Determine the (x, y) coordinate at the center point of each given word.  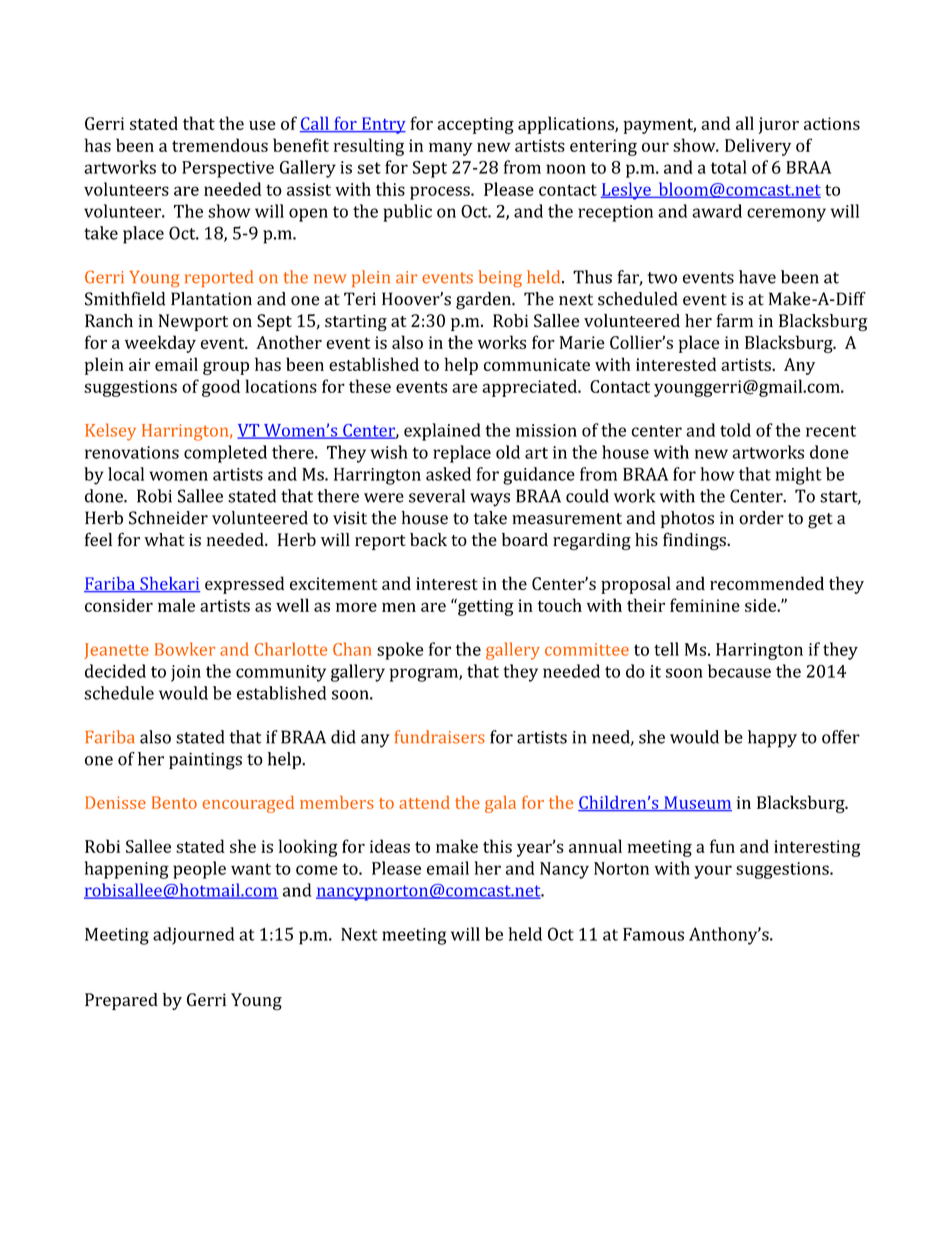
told (735, 430)
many (451, 149)
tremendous (220, 145)
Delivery (758, 147)
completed (225, 454)
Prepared (121, 1001)
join (186, 673)
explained (442, 432)
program (425, 675)
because (739, 671)
